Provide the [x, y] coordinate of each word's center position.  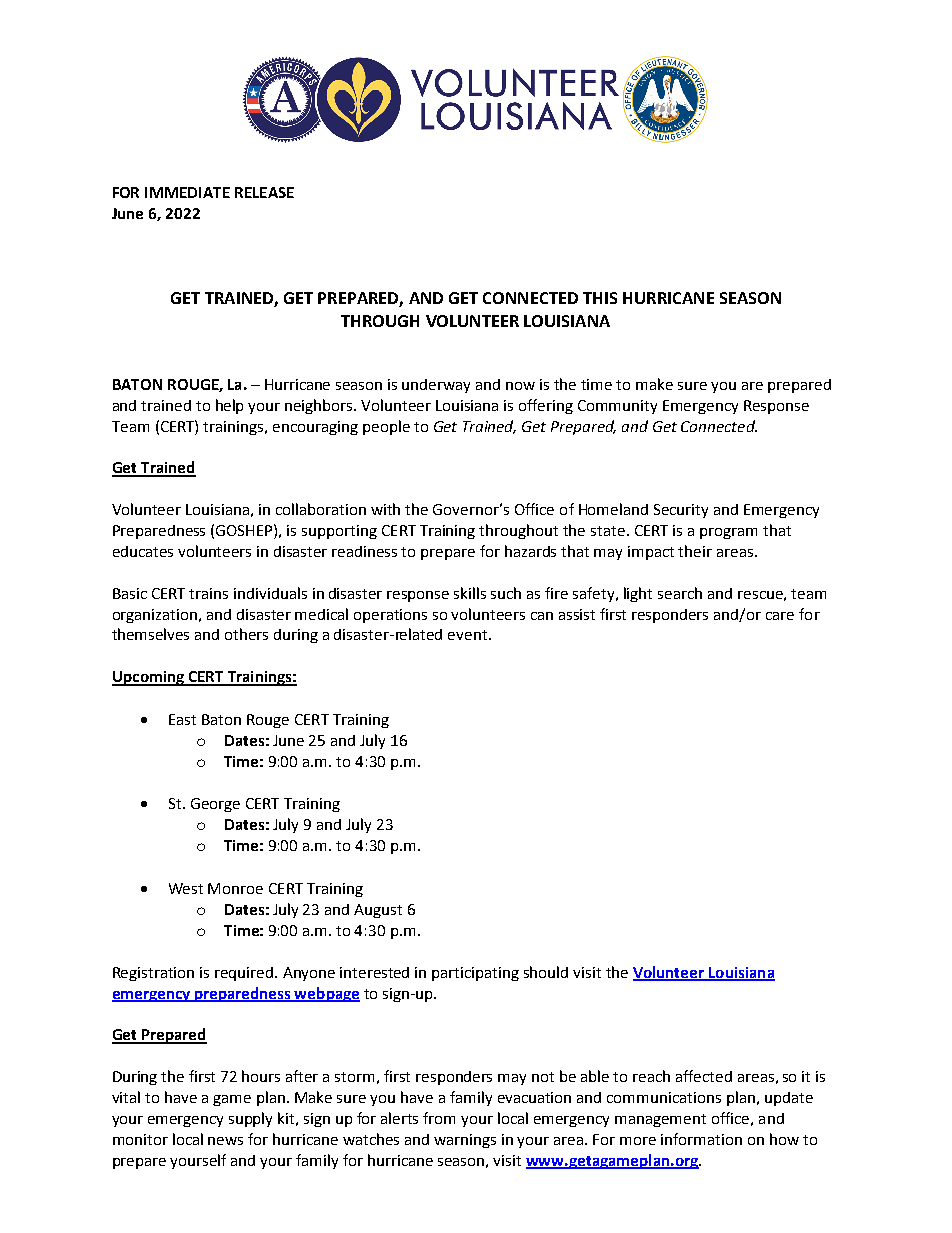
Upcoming [149, 678]
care [780, 616]
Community [617, 407]
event [469, 635]
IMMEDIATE [187, 192]
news [225, 1141]
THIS [600, 298]
